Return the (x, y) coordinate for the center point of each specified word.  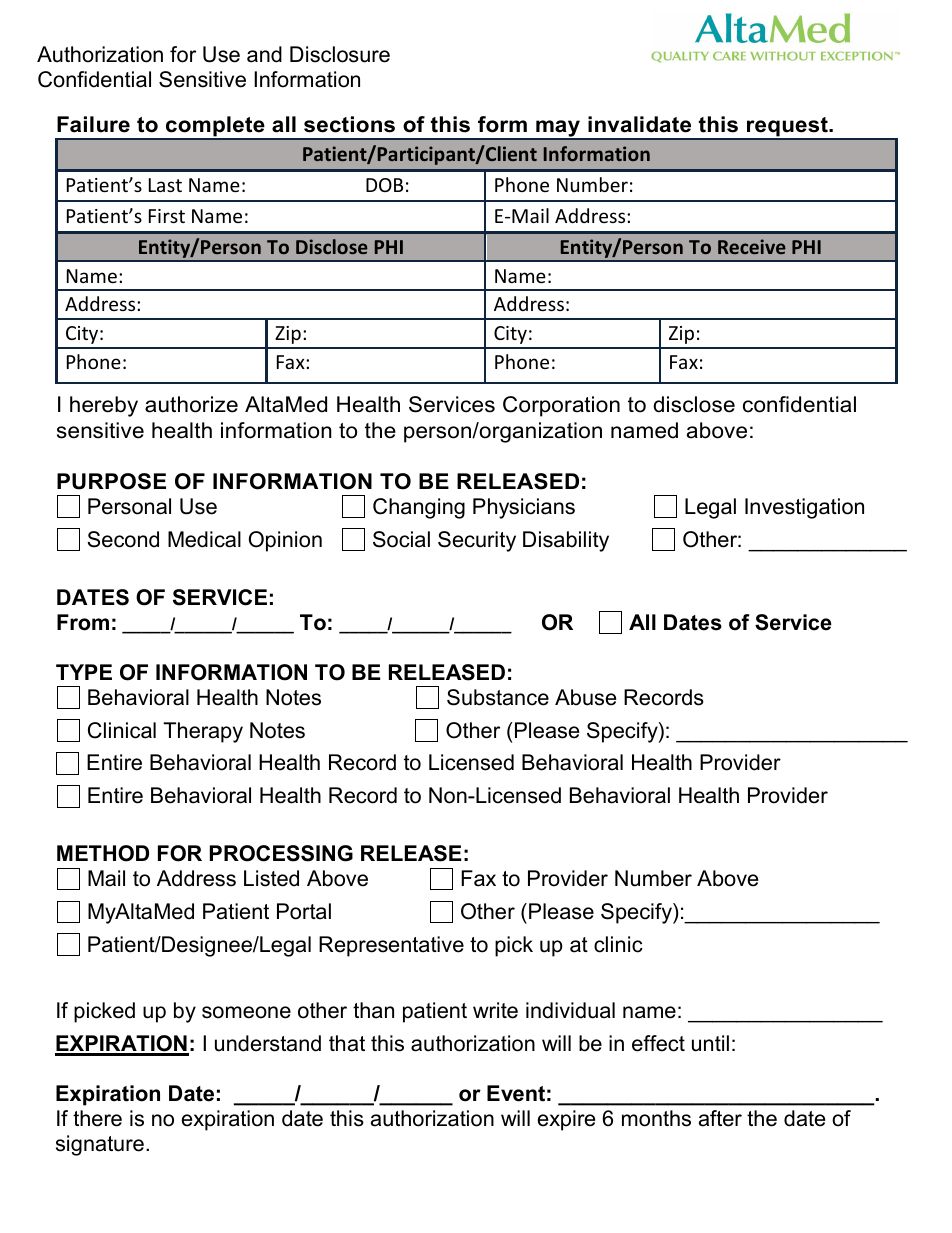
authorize (191, 404)
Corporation (561, 406)
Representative (391, 946)
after (720, 1118)
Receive (752, 246)
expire (566, 1120)
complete (215, 127)
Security (477, 541)
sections (349, 124)
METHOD (103, 853)
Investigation (804, 508)
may (558, 129)
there (97, 1118)
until (710, 1043)
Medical (204, 539)
